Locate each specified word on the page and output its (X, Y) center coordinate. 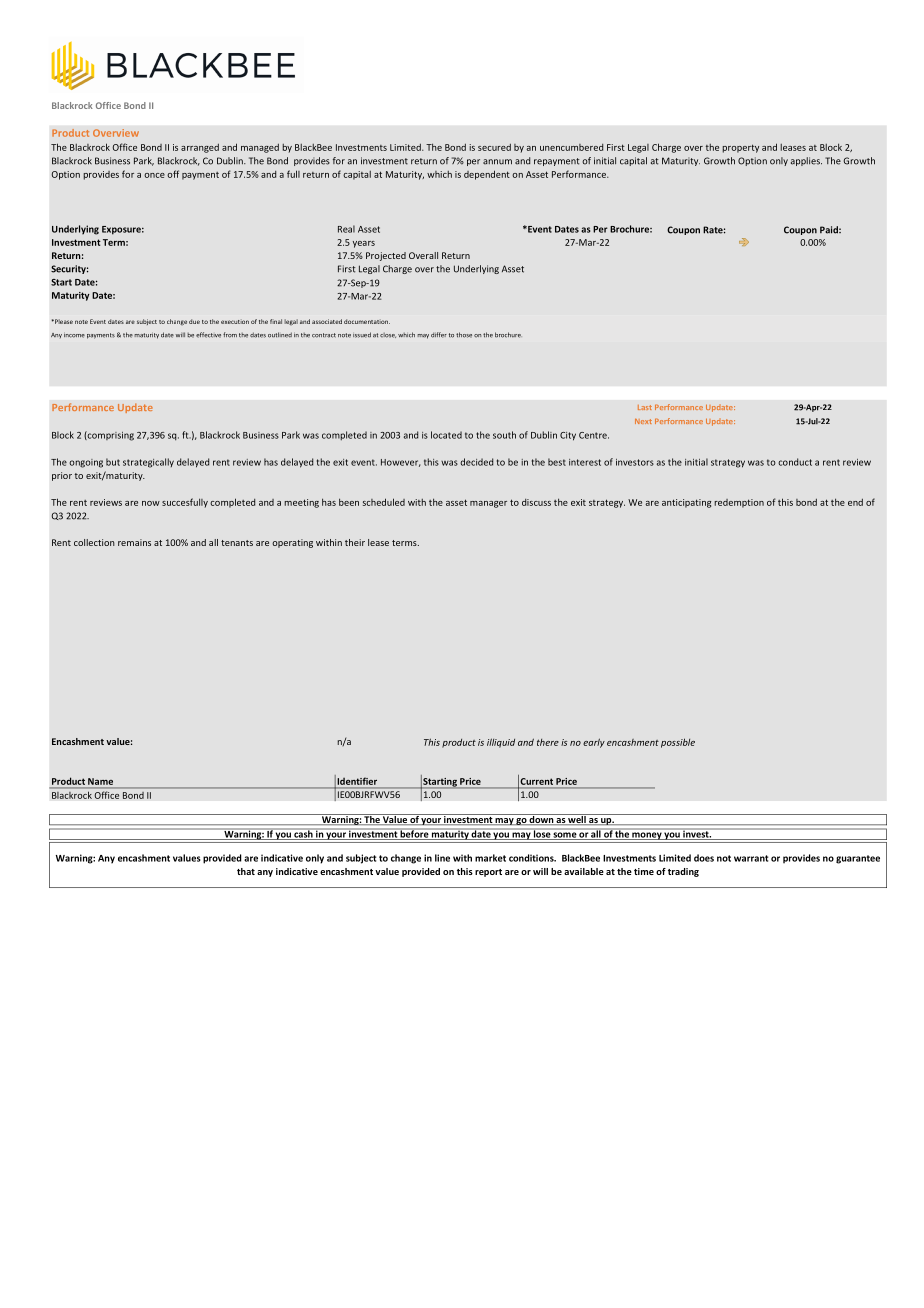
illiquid (501, 743)
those (464, 335)
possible (678, 743)
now (151, 503)
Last (645, 407)
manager (488, 504)
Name (100, 781)
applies (806, 161)
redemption (739, 503)
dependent (487, 175)
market (490, 858)
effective (208, 335)
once (154, 175)
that (246, 871)
